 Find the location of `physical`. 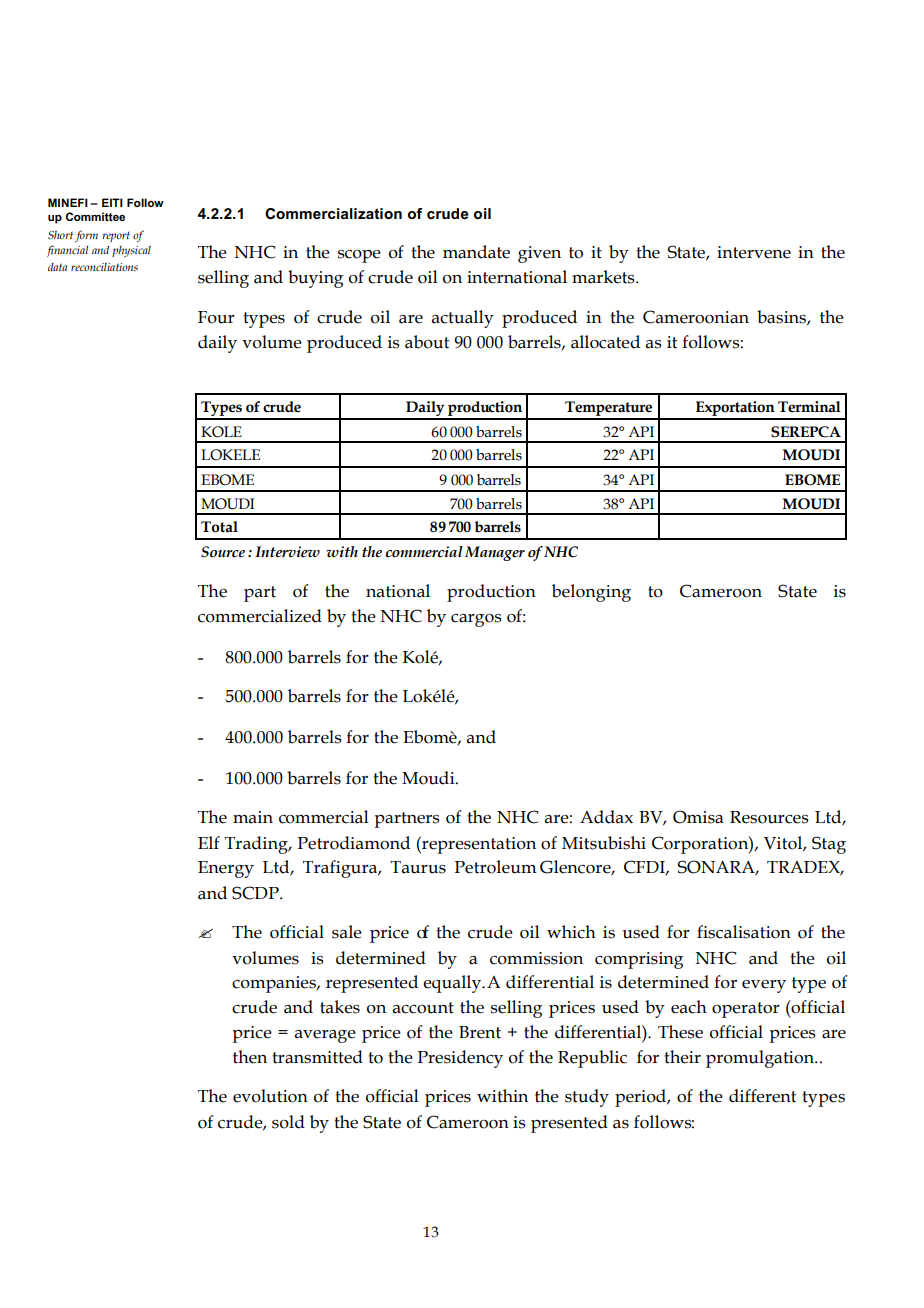

physical is located at coordinates (131, 252).
